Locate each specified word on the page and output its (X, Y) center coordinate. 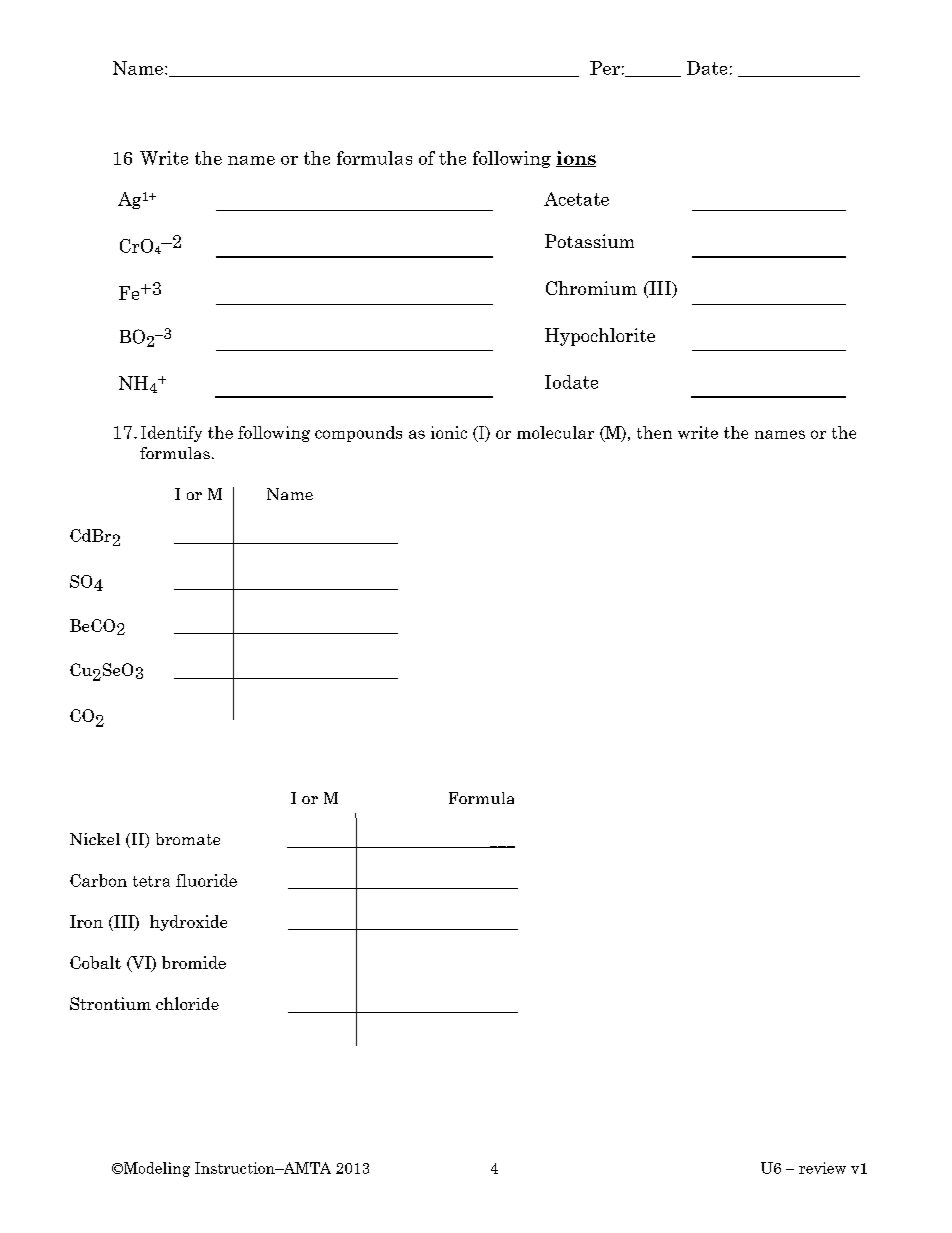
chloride (187, 1003)
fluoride (206, 880)
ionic (449, 432)
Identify (171, 434)
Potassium (589, 241)
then (654, 432)
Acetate (576, 199)
